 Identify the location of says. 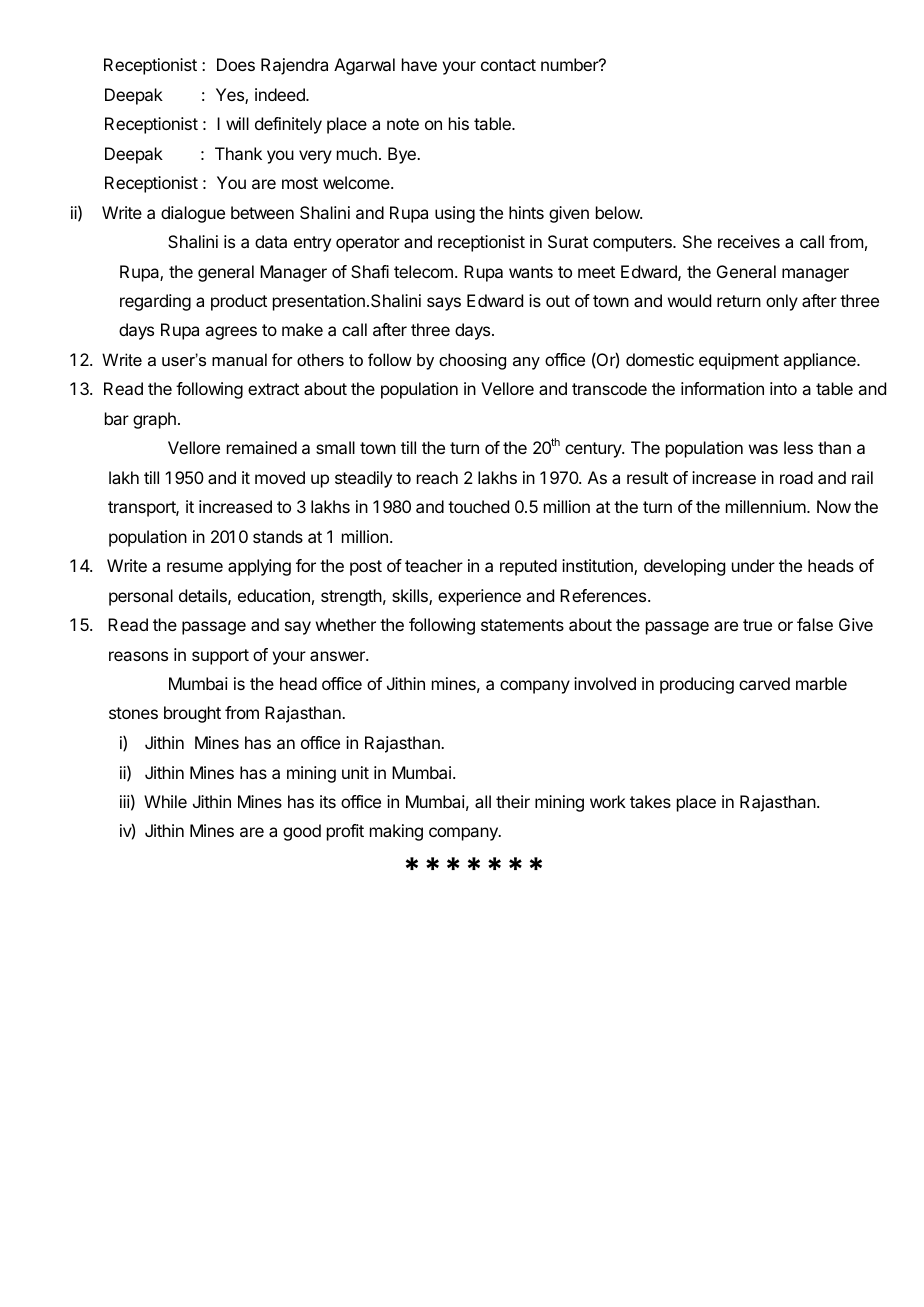
(444, 304).
